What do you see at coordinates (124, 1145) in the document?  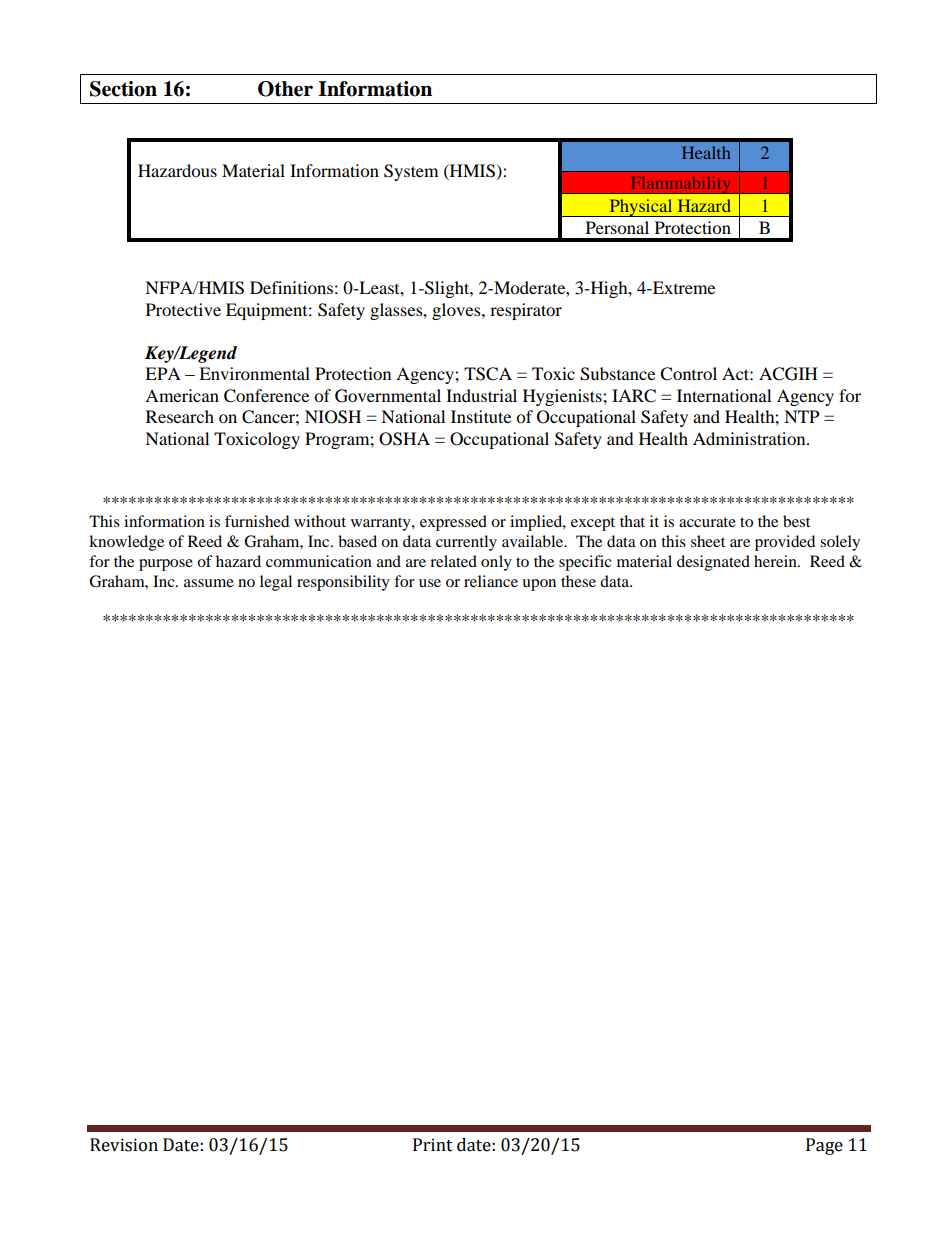 I see `Revision` at bounding box center [124, 1145].
